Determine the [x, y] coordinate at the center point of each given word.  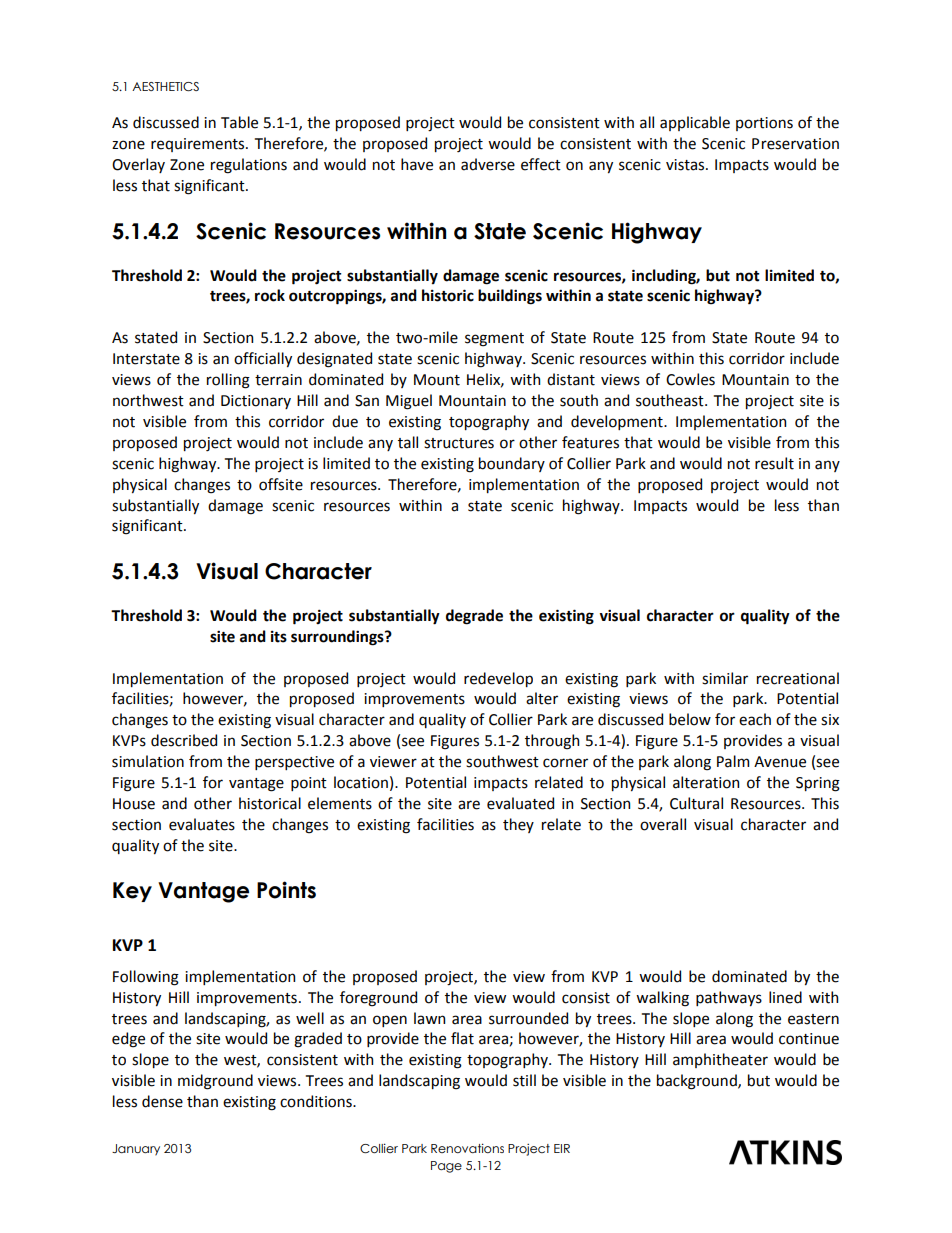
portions [764, 124]
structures [459, 443]
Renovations [467, 1148]
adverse [488, 164]
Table [239, 122]
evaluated [520, 803]
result [774, 463]
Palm [733, 761]
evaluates [202, 824]
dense [162, 1101]
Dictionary [256, 402]
